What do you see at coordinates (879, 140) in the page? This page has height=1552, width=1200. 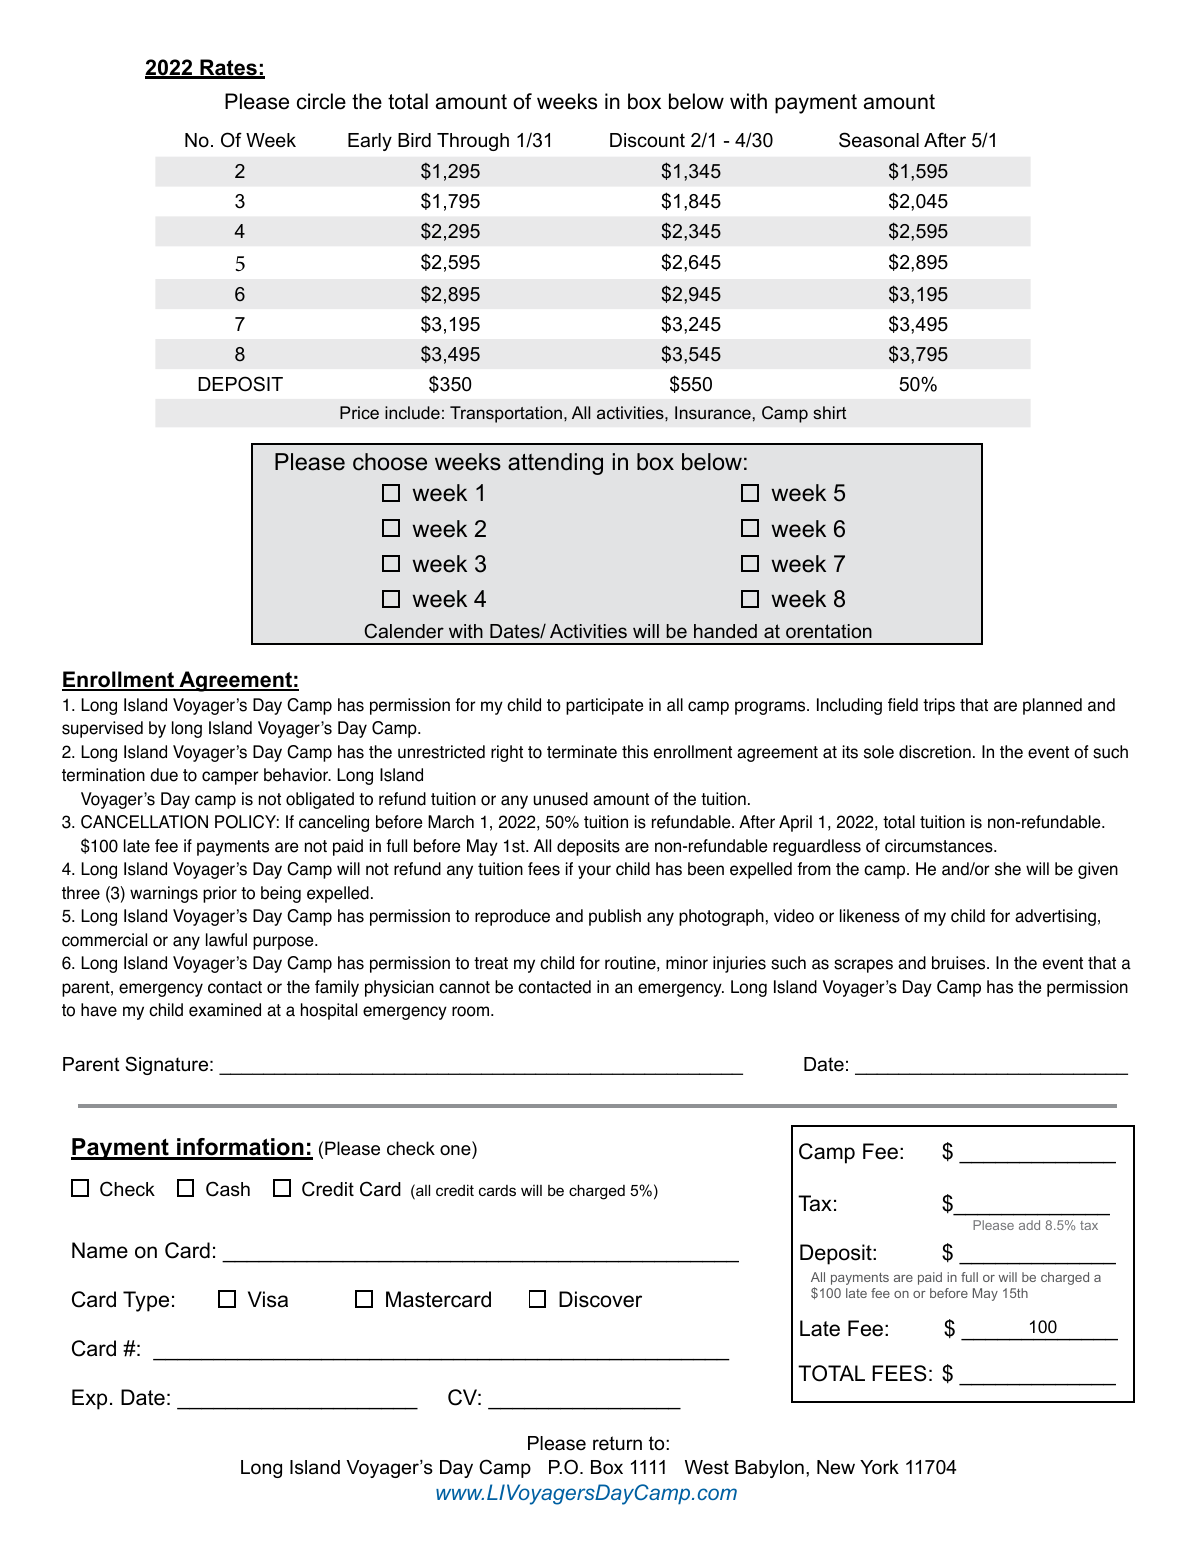 I see `Seasonal` at bounding box center [879, 140].
